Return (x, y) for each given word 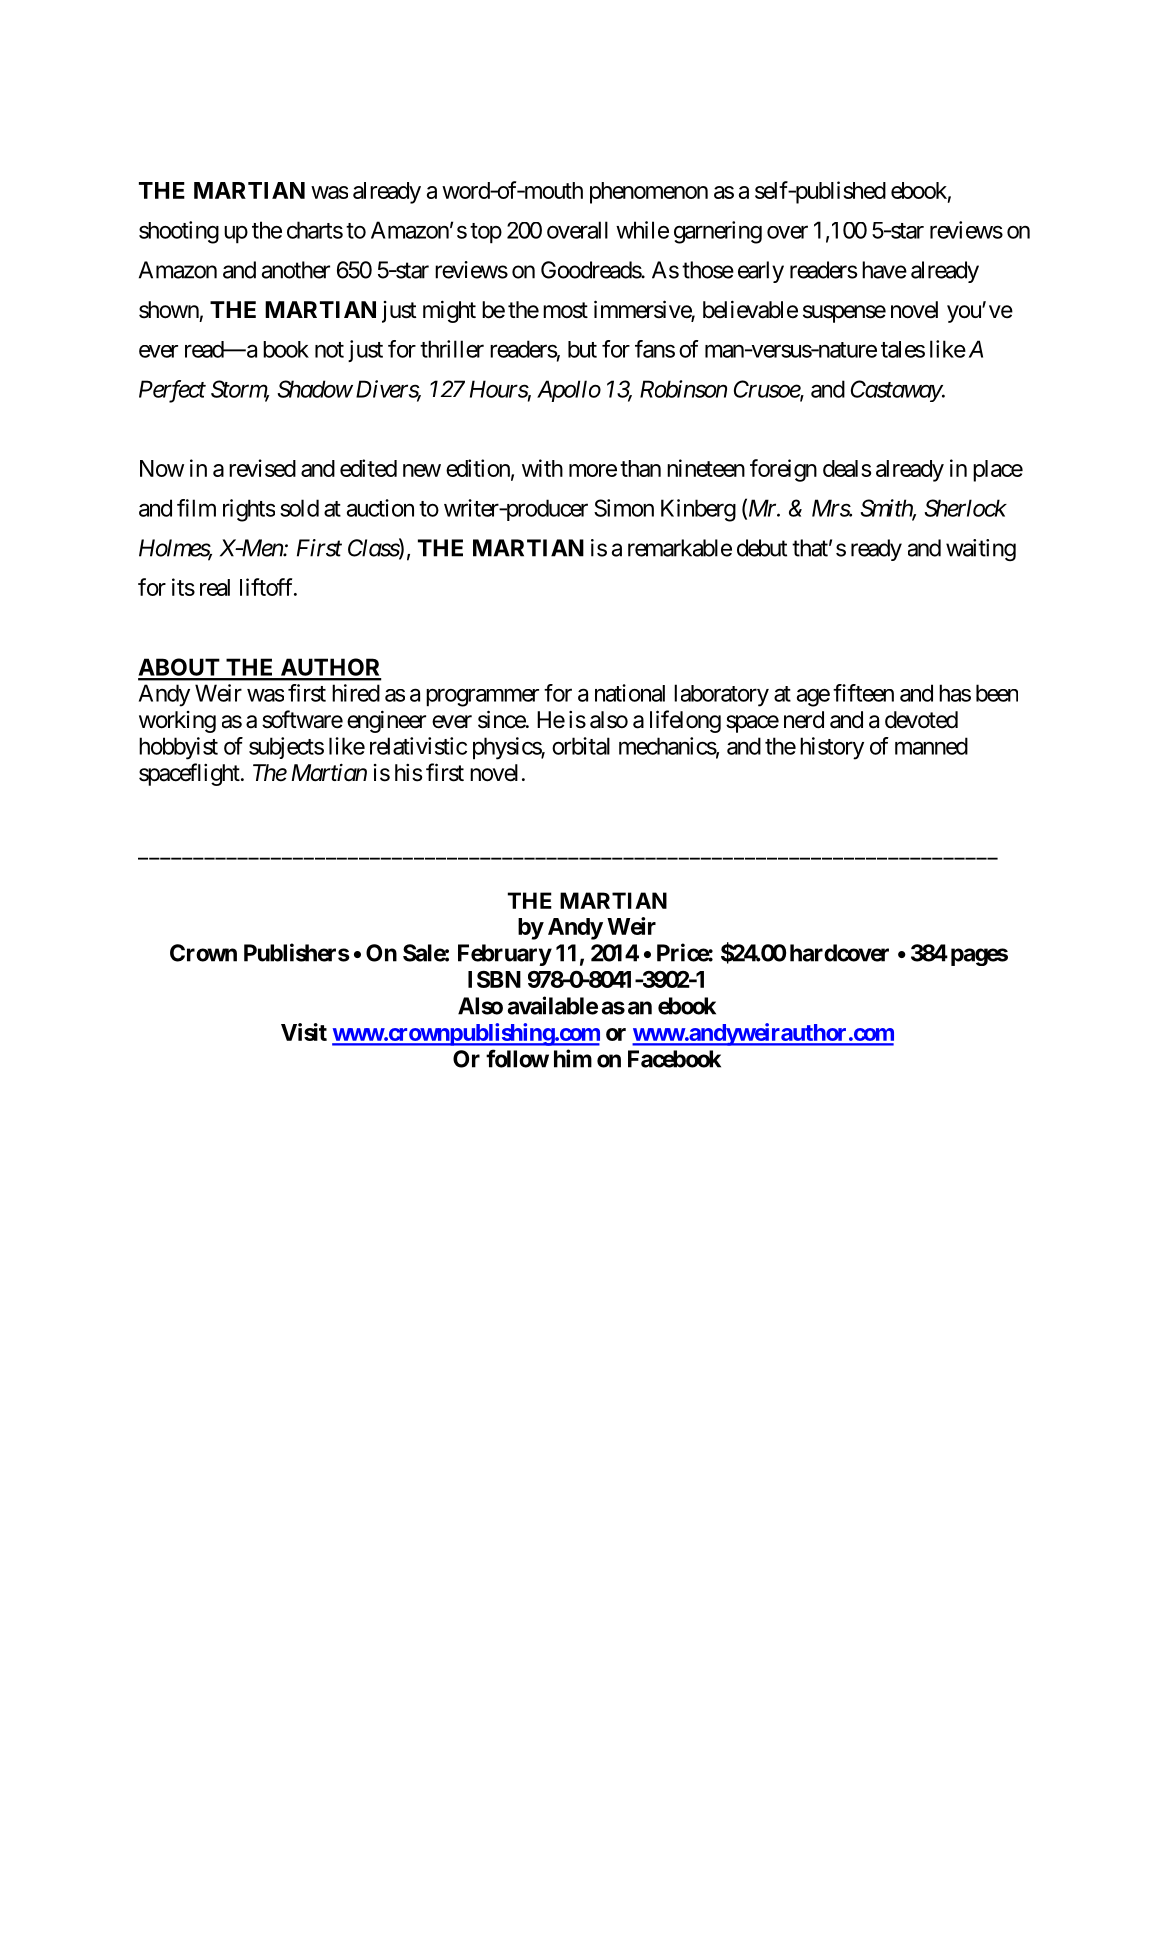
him (573, 1058)
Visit (304, 1032)
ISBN (494, 979)
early (761, 272)
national (630, 693)
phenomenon (649, 193)
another (296, 270)
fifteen (863, 693)
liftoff (268, 587)
